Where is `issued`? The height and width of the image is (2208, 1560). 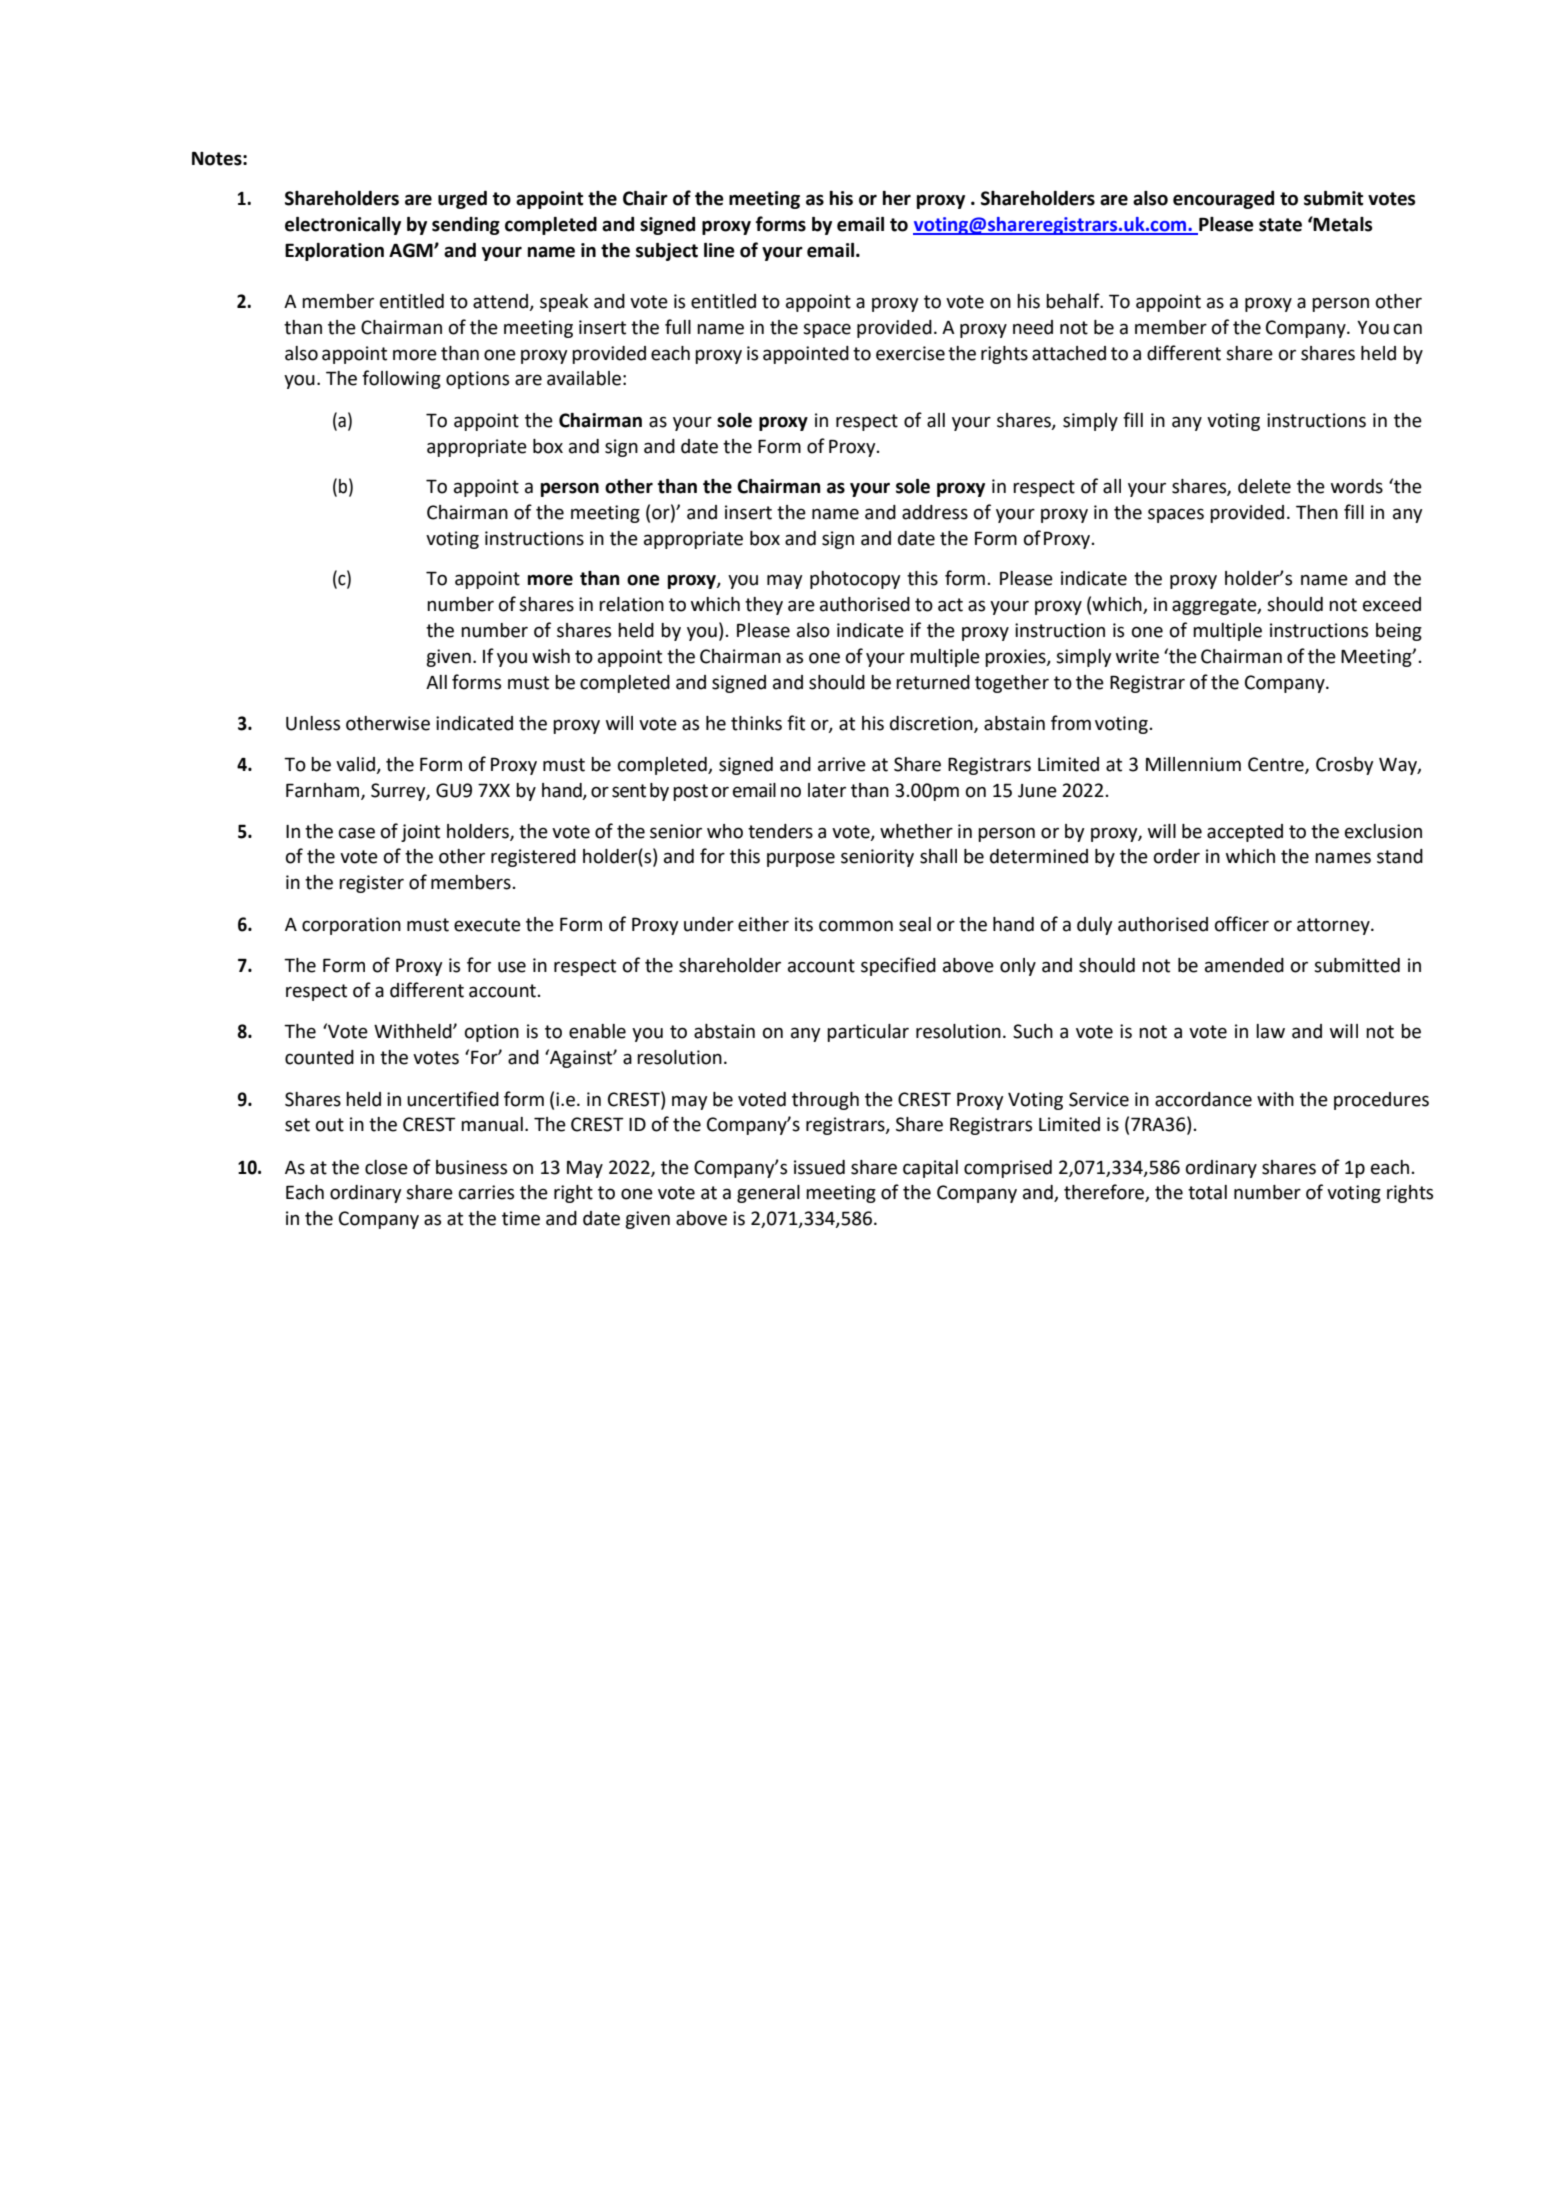
issued is located at coordinates (819, 1167).
